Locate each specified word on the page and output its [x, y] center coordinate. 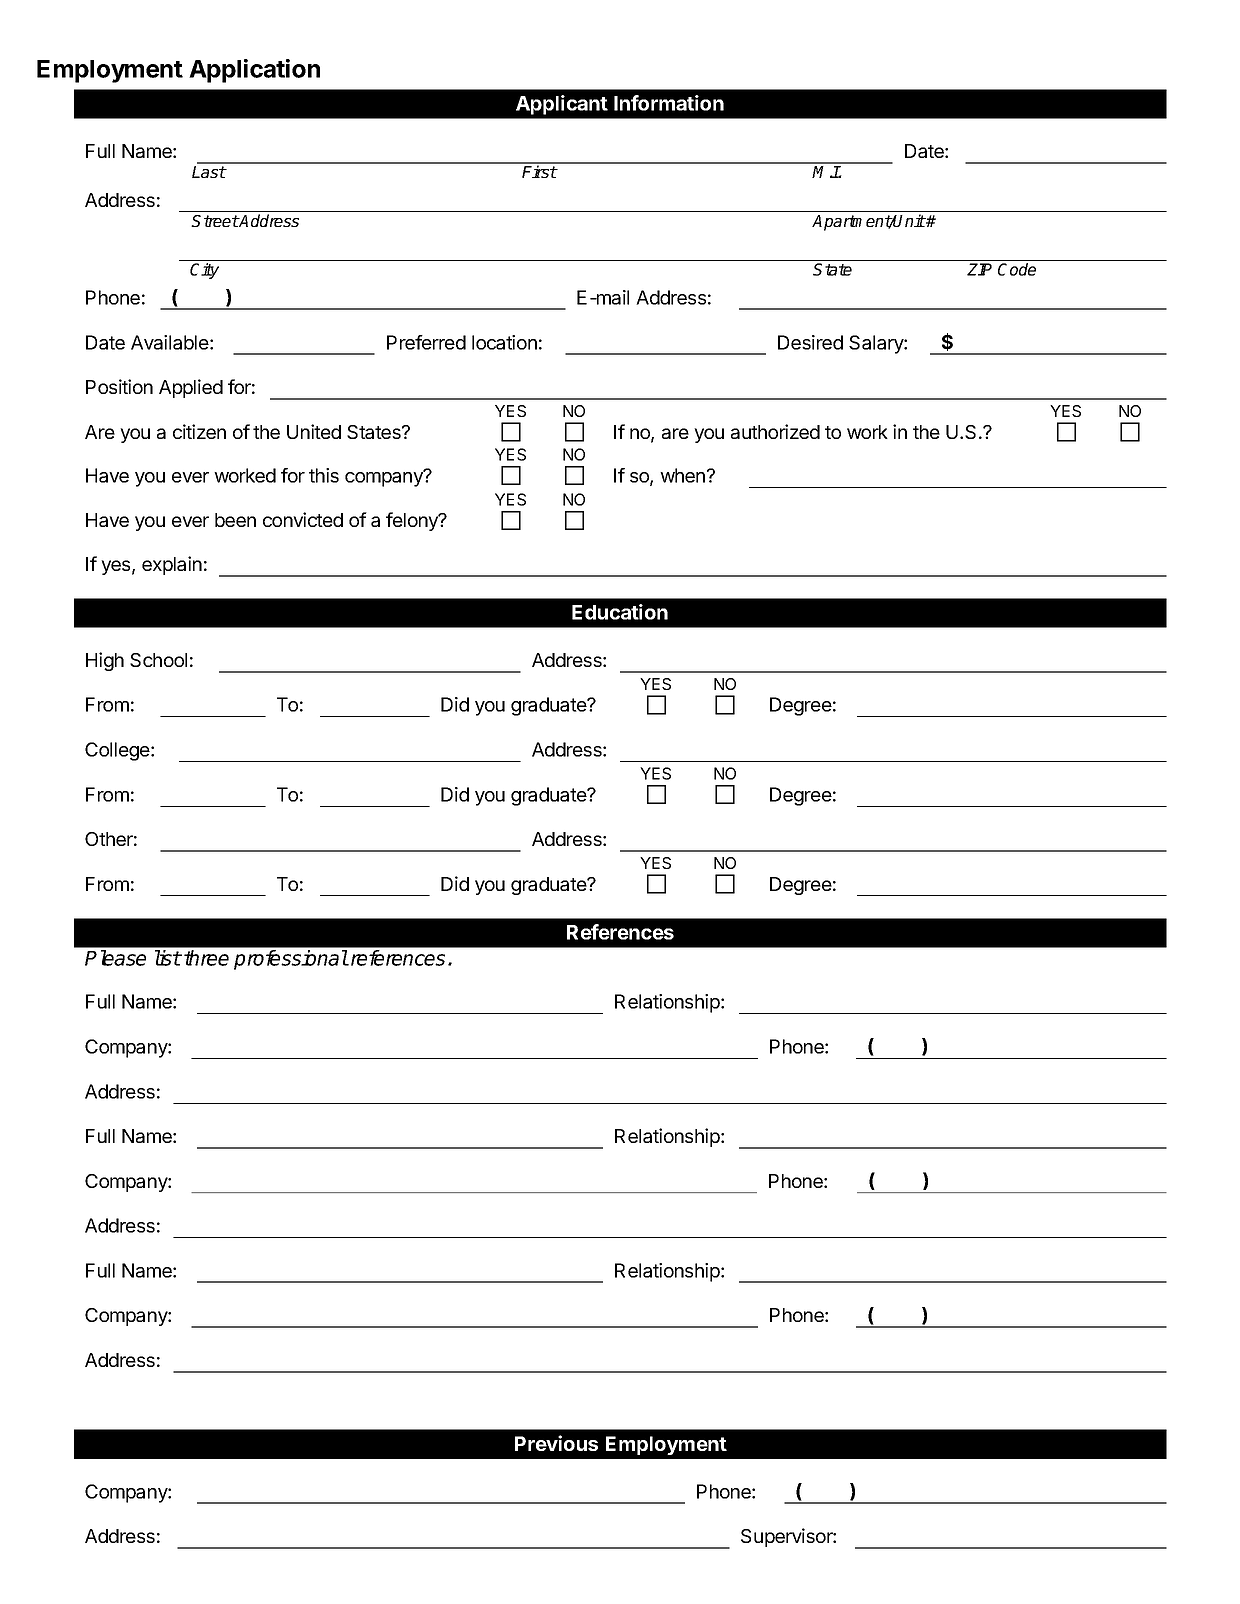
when [682, 475]
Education [620, 612]
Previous [556, 1443]
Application [254, 71]
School [158, 660]
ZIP [979, 269]
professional [291, 960]
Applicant [562, 105]
